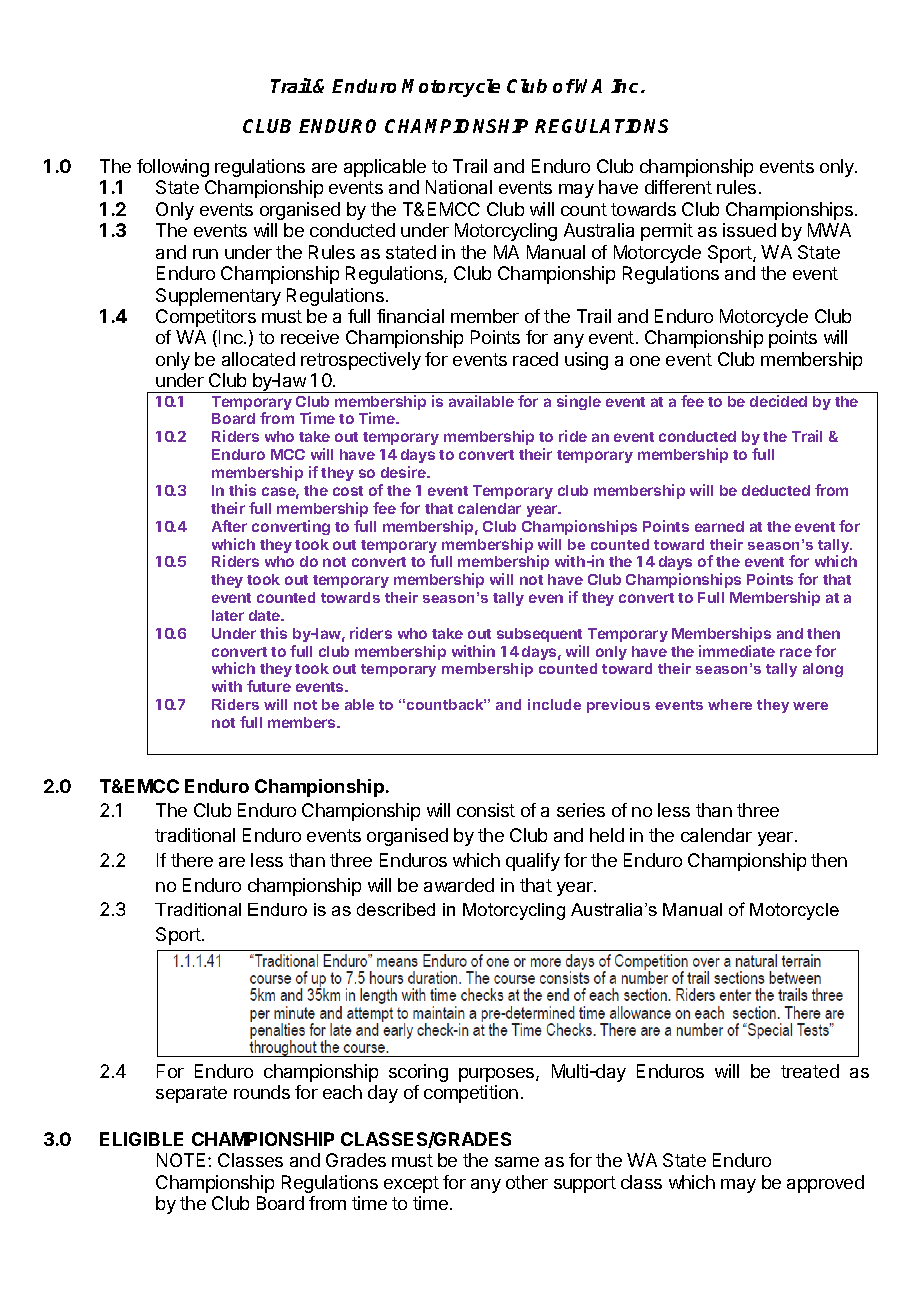  I want to click on where, so click(730, 704).
